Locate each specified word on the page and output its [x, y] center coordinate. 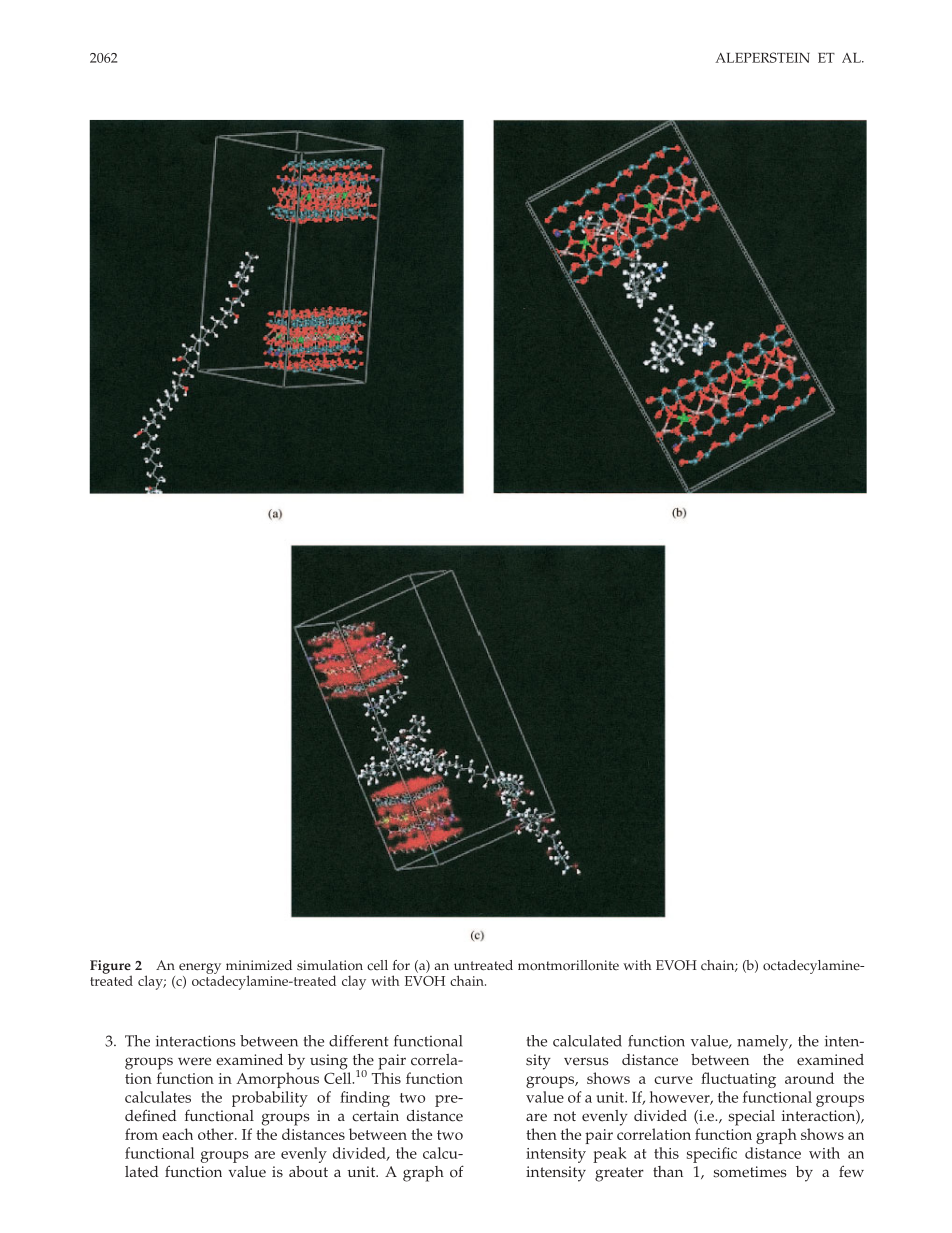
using [329, 1062]
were [194, 1061]
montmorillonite [568, 965]
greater [619, 1174]
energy [201, 969]
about [308, 1172]
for [401, 965]
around [809, 1078]
